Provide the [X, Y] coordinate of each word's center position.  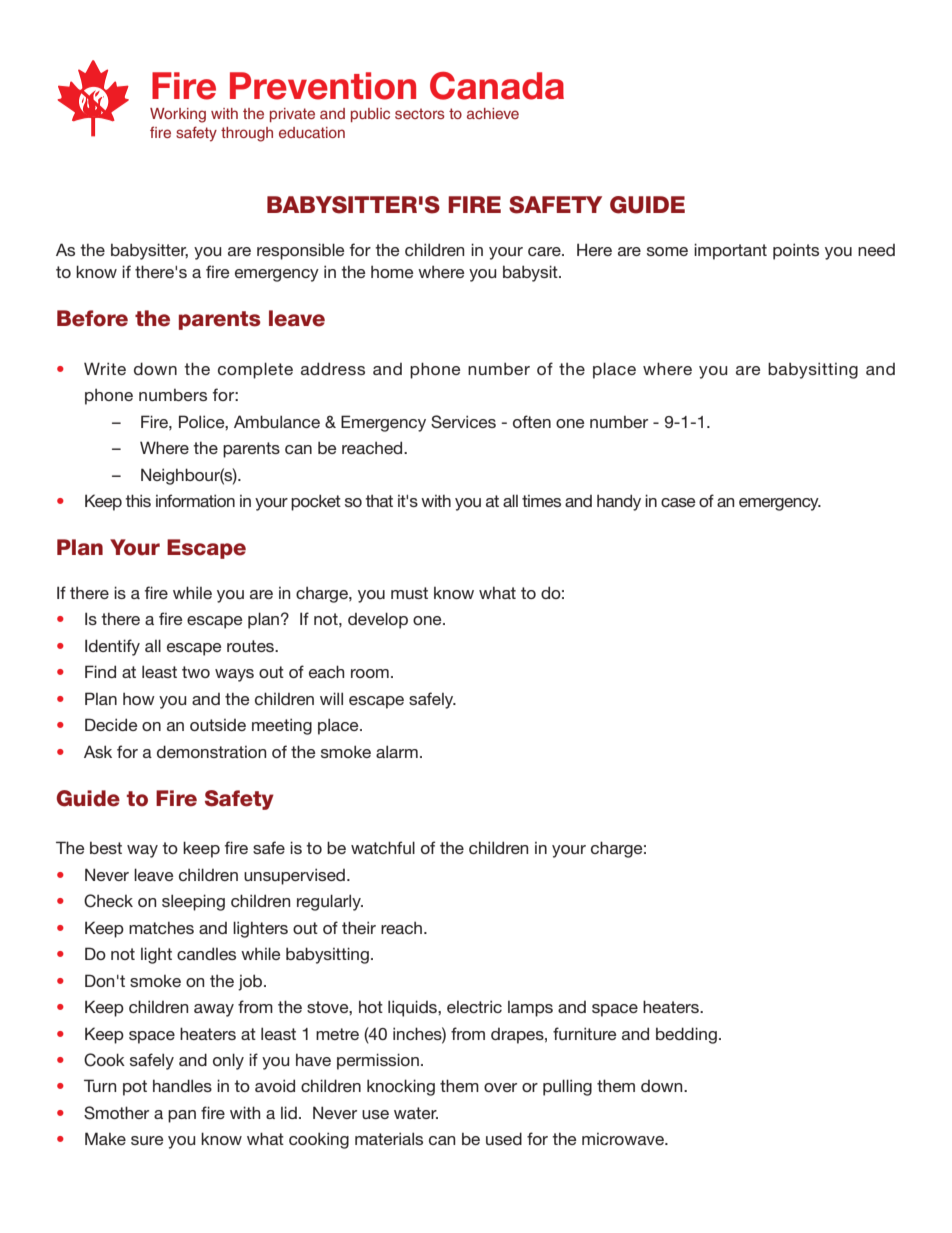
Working [178, 115]
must [409, 593]
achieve [493, 113]
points [796, 251]
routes [251, 646]
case [678, 502]
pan [182, 1116]
